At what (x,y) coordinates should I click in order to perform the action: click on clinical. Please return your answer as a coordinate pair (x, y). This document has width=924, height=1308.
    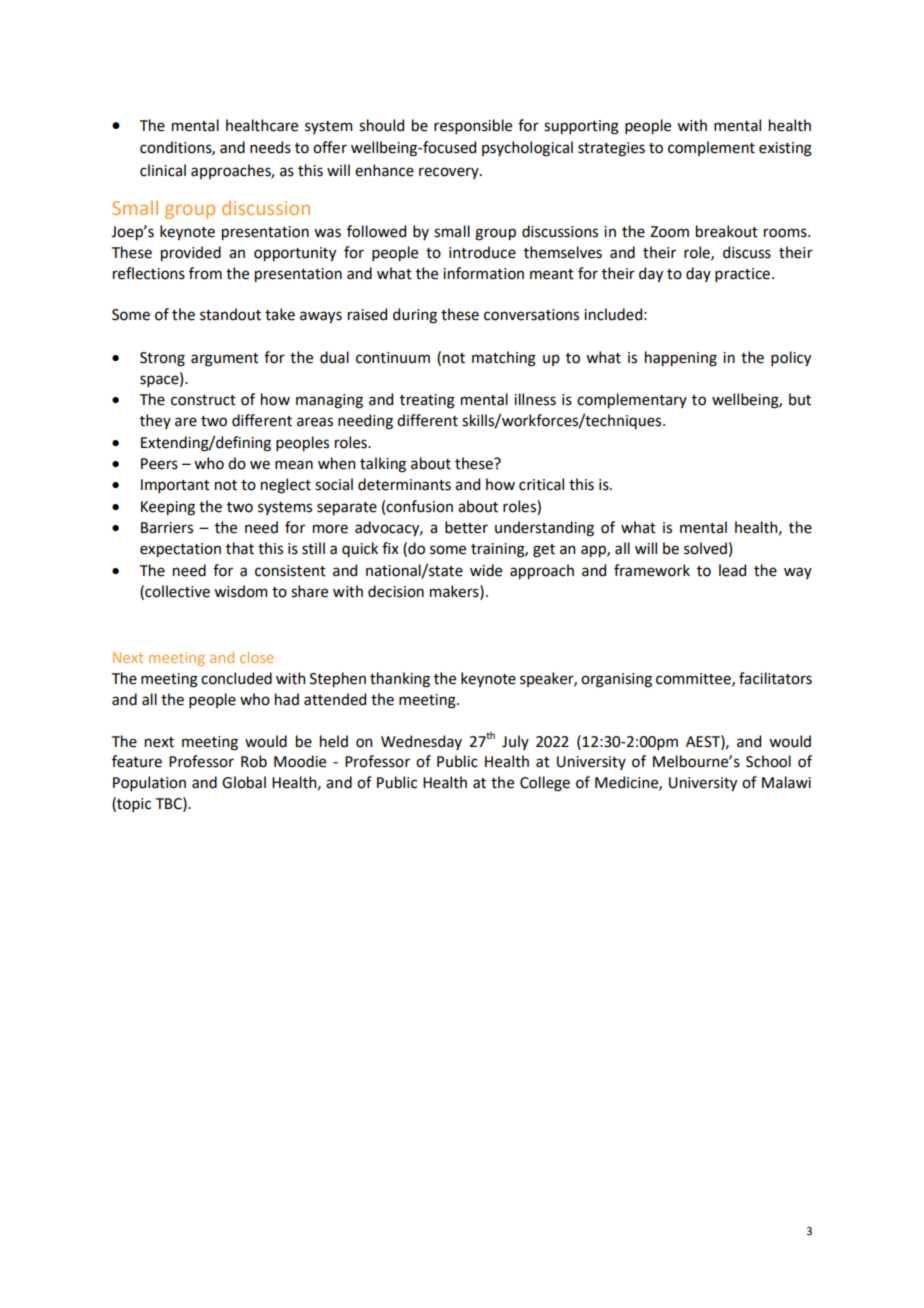
    Looking at the image, I should click on (163, 170).
